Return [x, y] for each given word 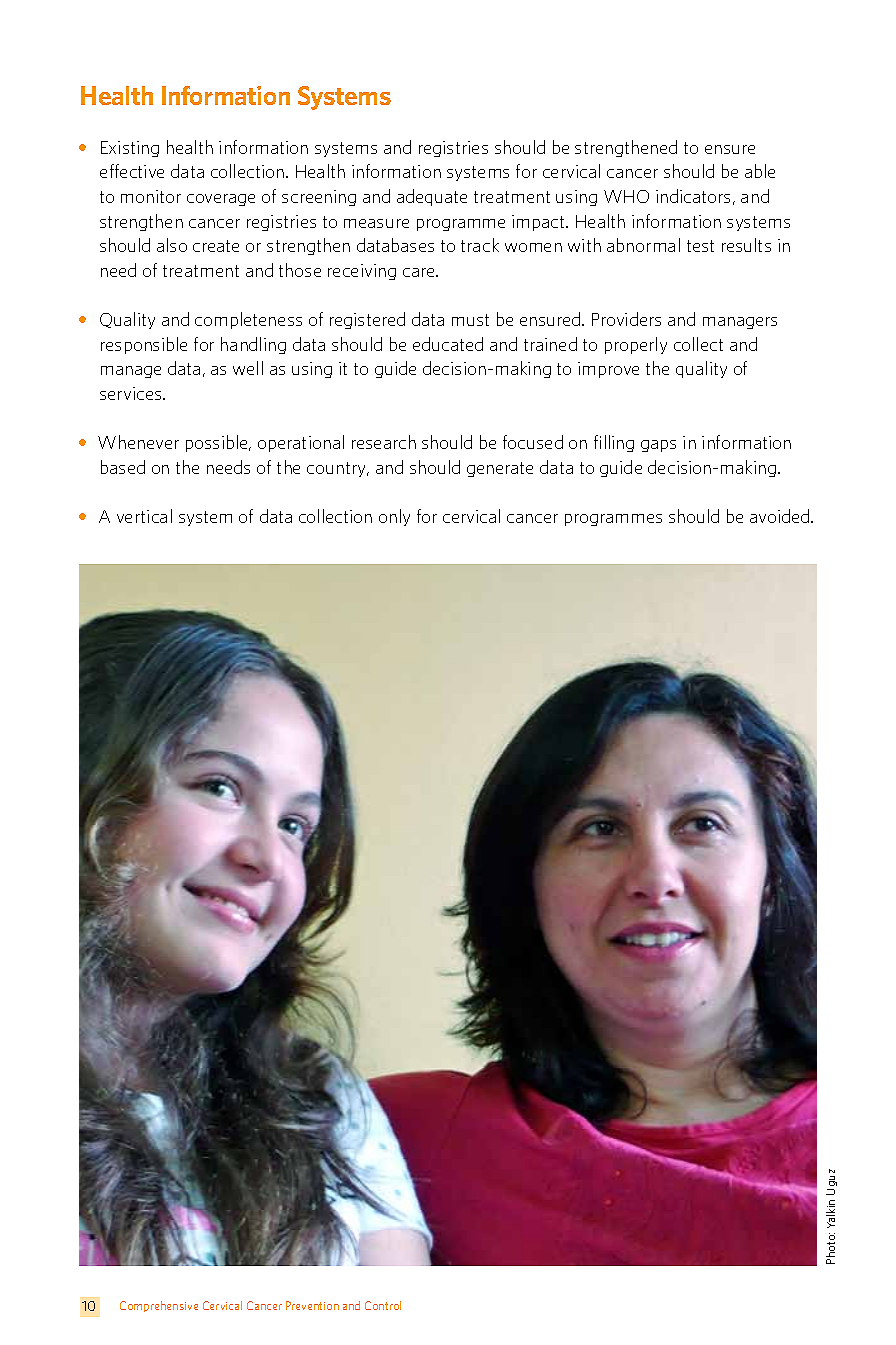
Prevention [312, 1305]
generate [500, 469]
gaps [658, 446]
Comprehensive [159, 1306]
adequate [432, 197]
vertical [144, 516]
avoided [781, 516]
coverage [221, 200]
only [394, 517]
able [760, 171]
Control [383, 1305]
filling [614, 443]
